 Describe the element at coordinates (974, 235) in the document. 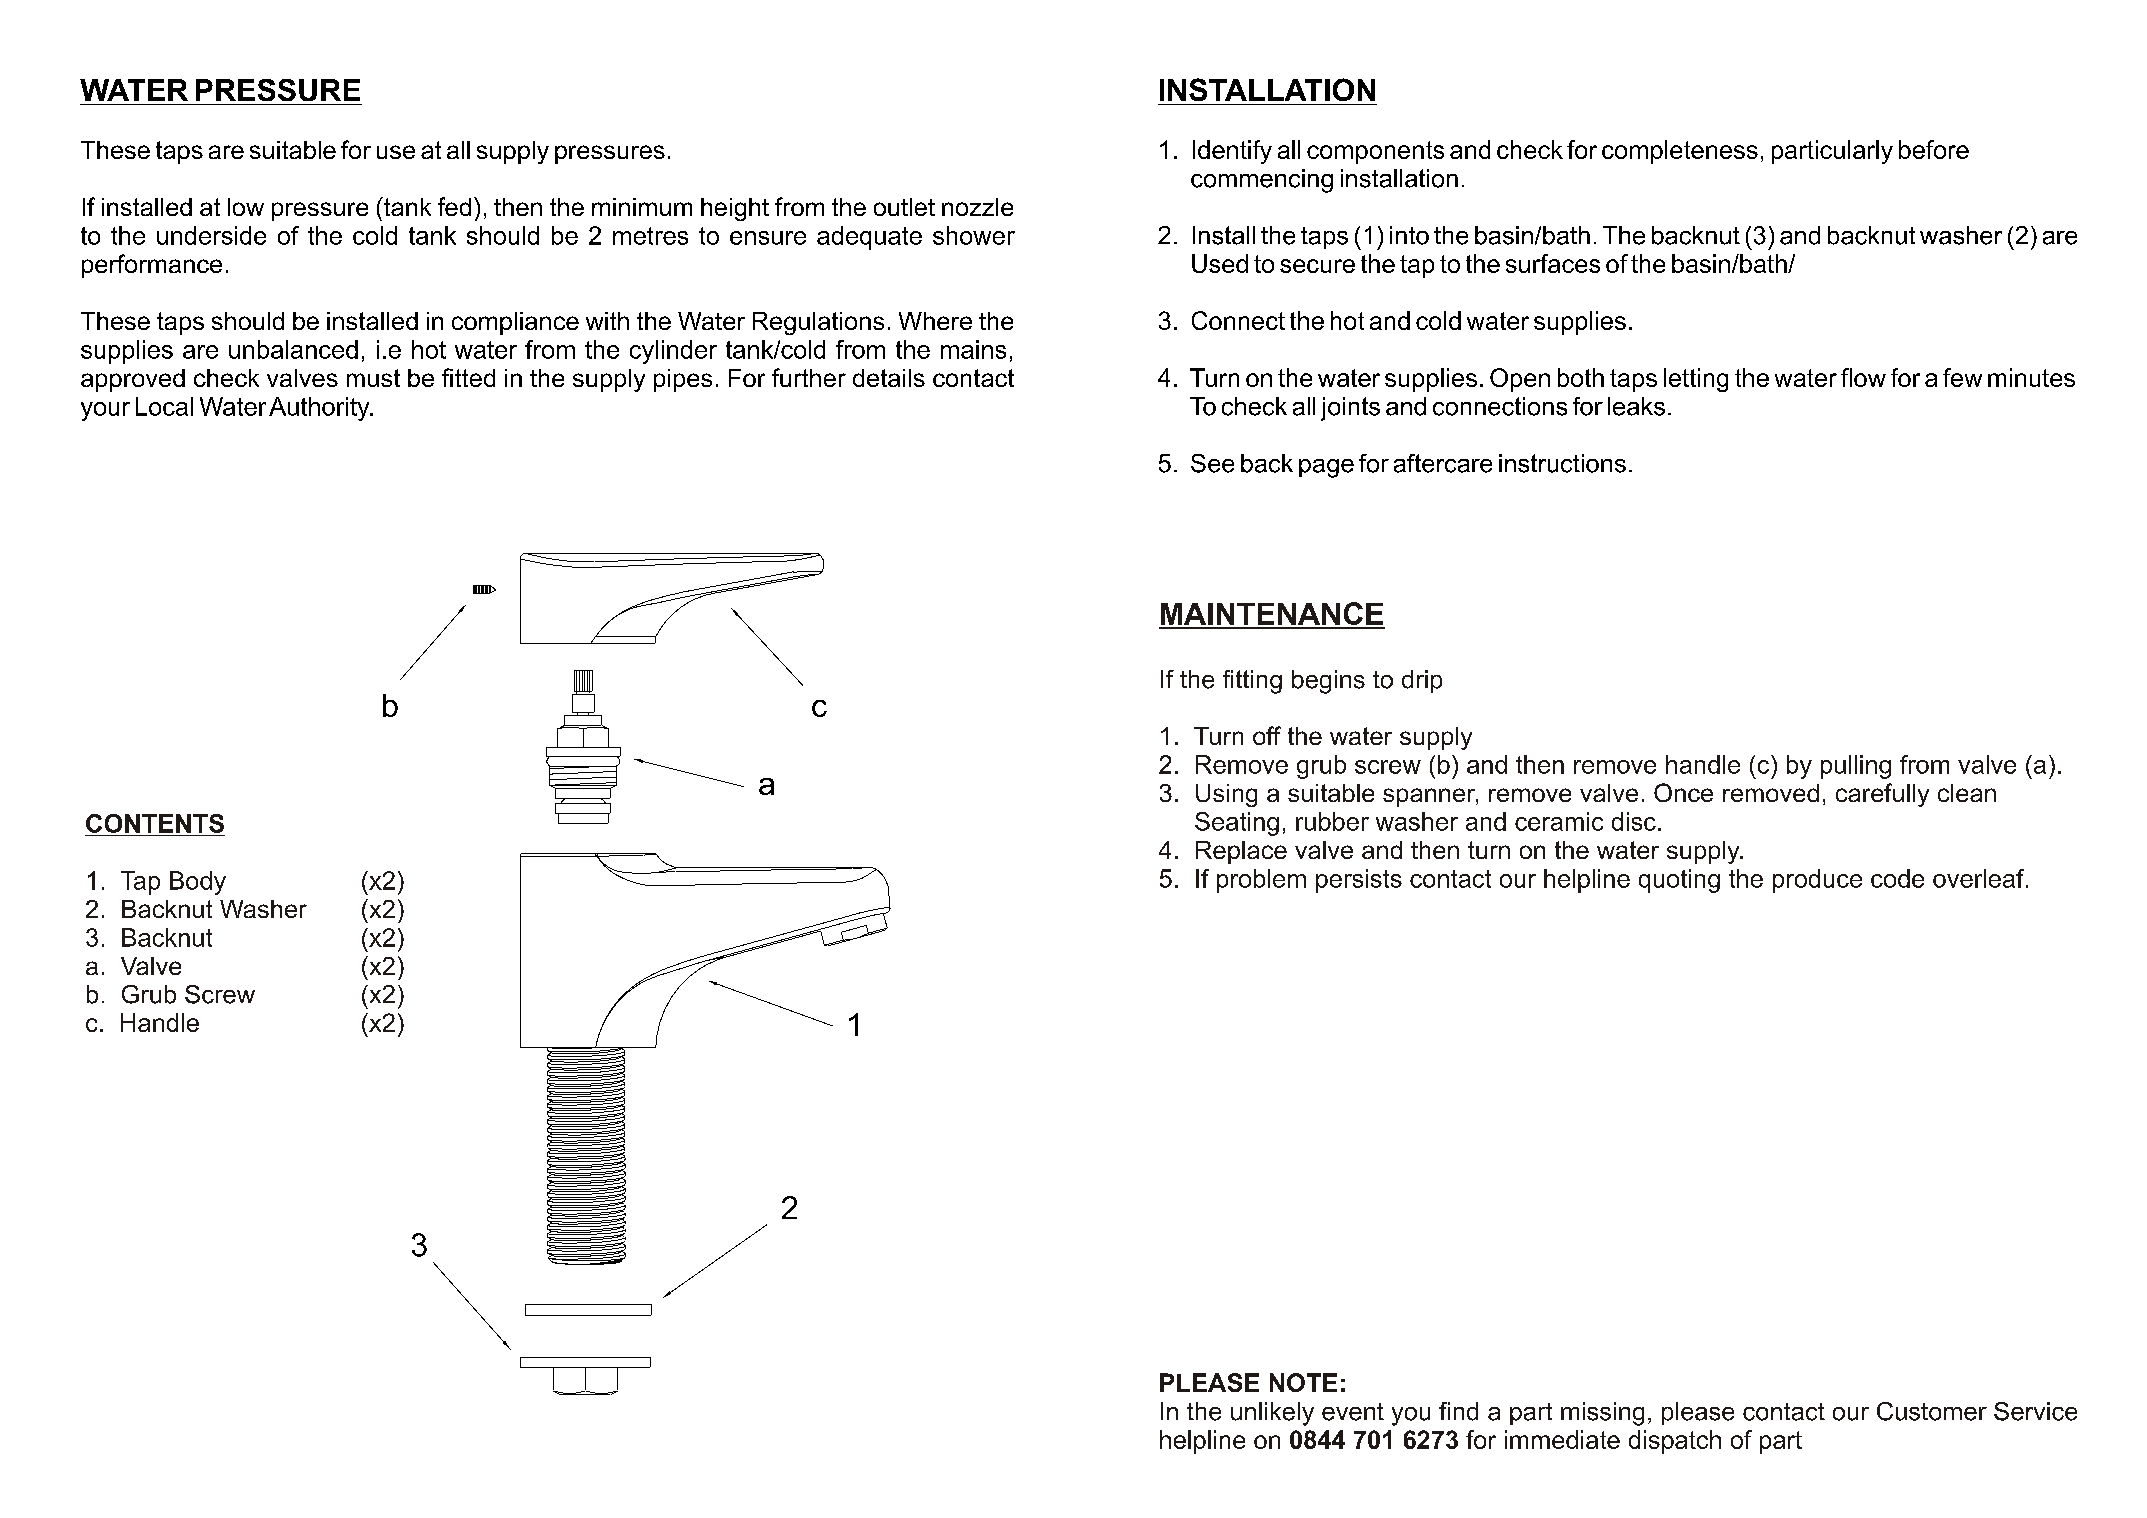

I see `shower` at that location.
